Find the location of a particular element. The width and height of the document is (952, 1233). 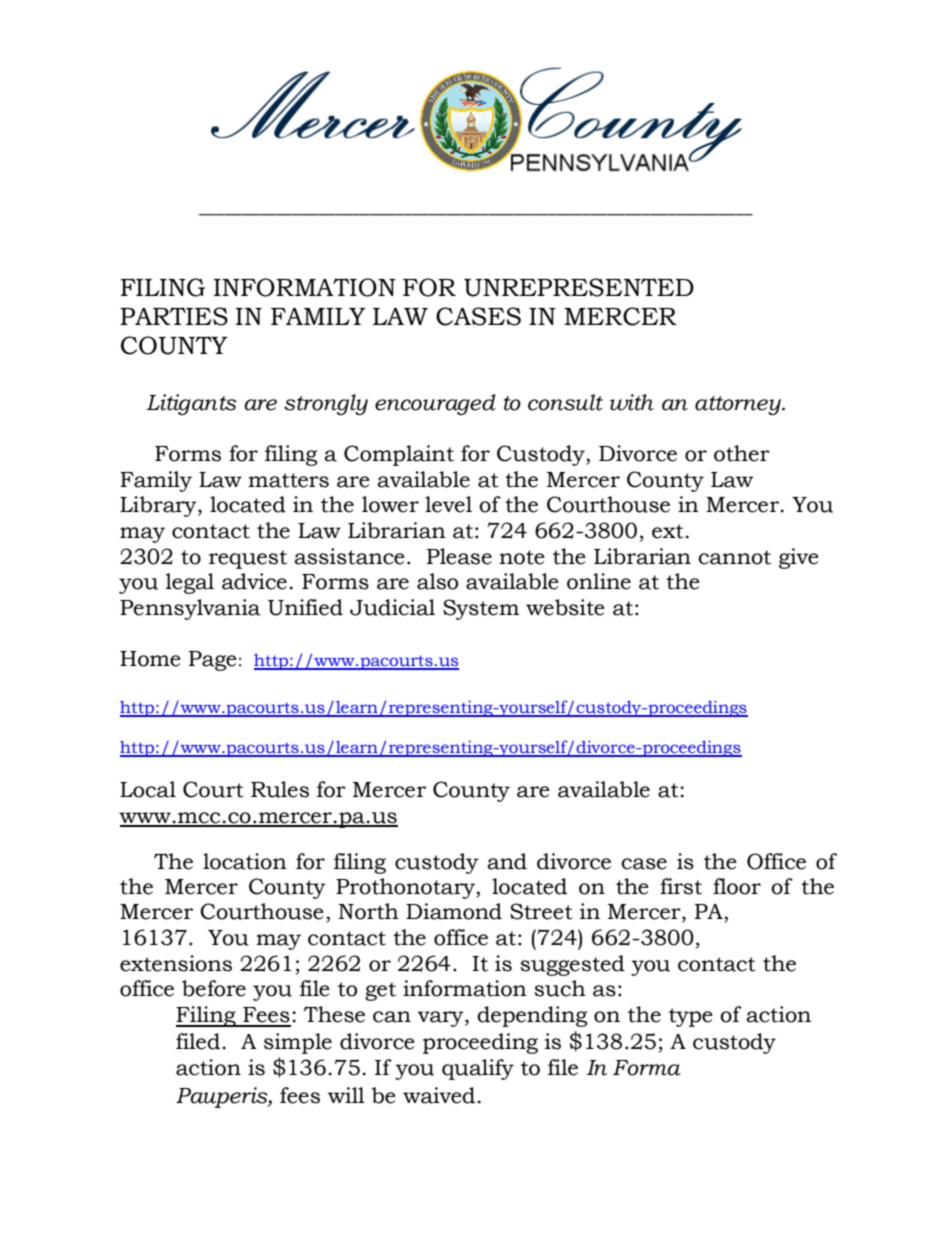

website is located at coordinates (565, 607).
